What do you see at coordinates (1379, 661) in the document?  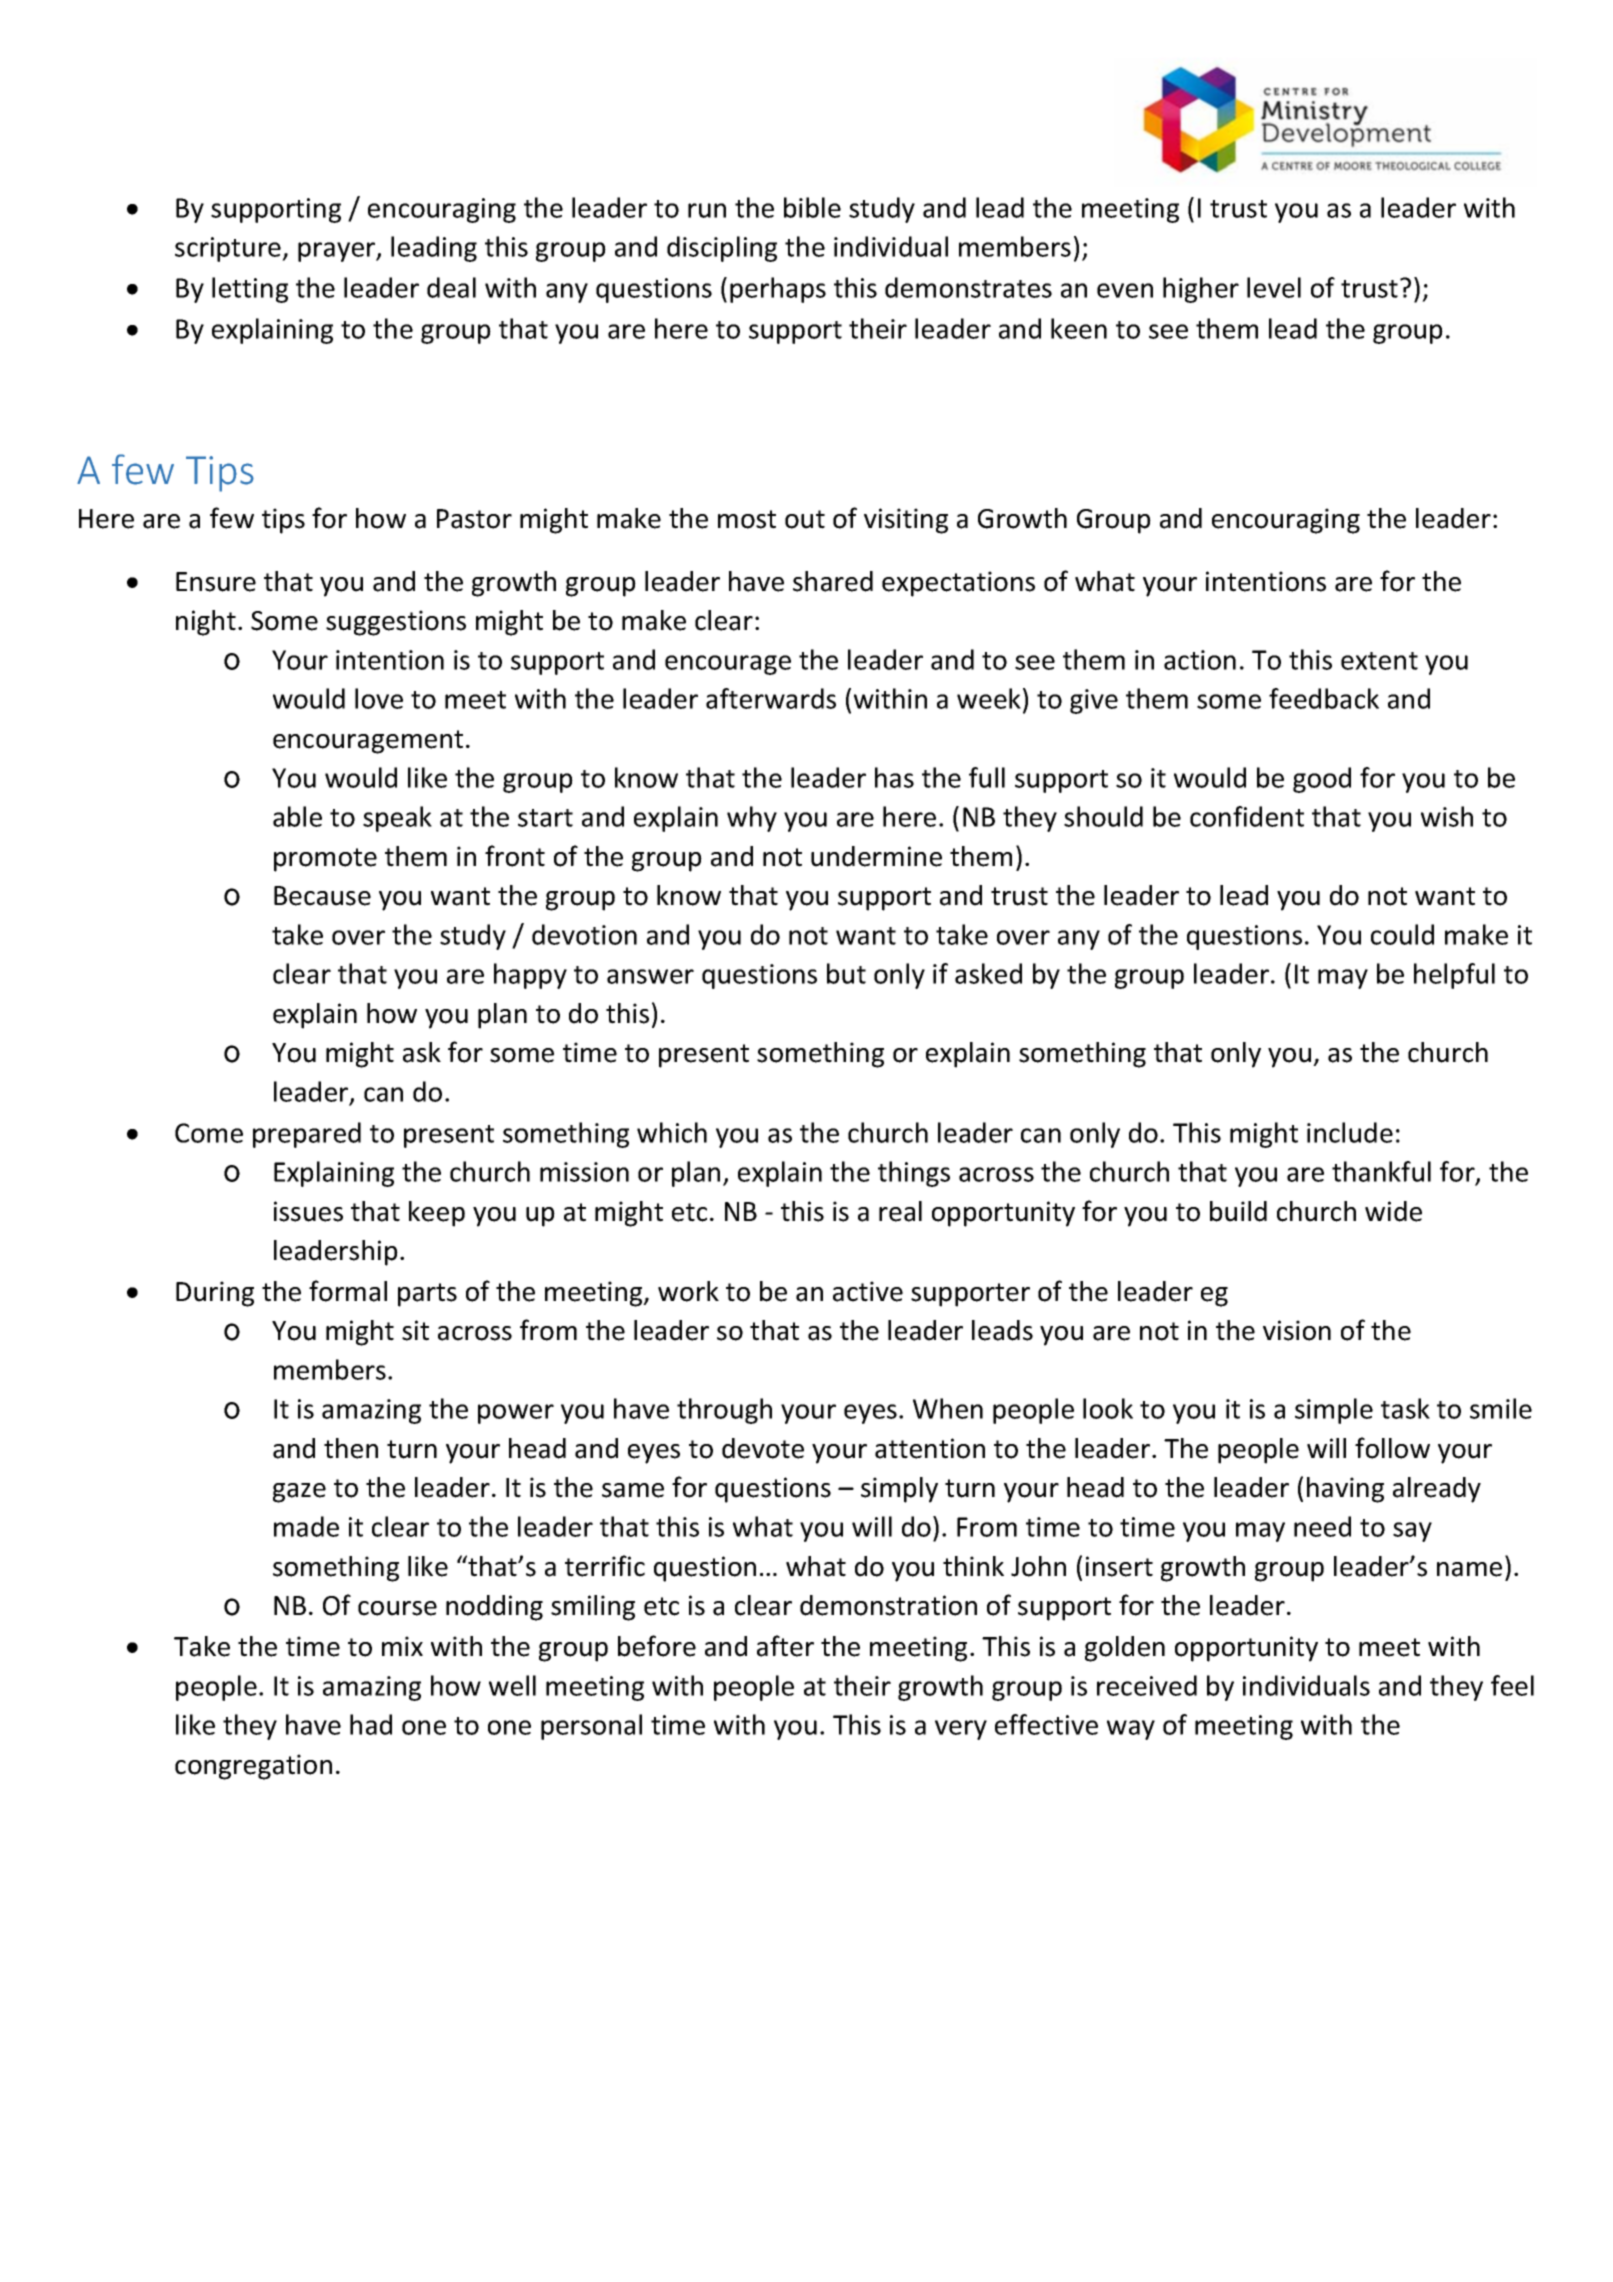 I see `extent` at bounding box center [1379, 661].
